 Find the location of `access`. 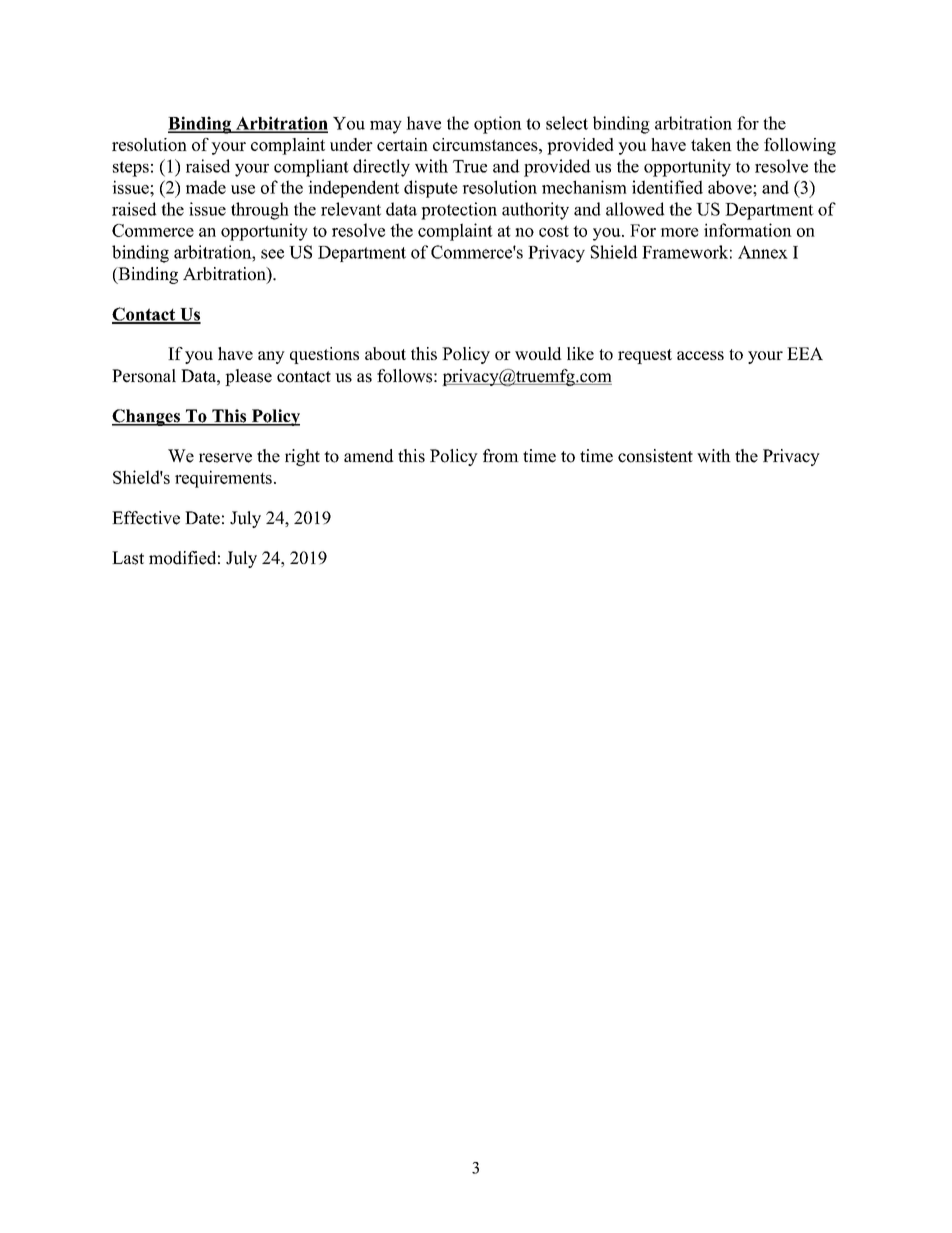

access is located at coordinates (700, 355).
